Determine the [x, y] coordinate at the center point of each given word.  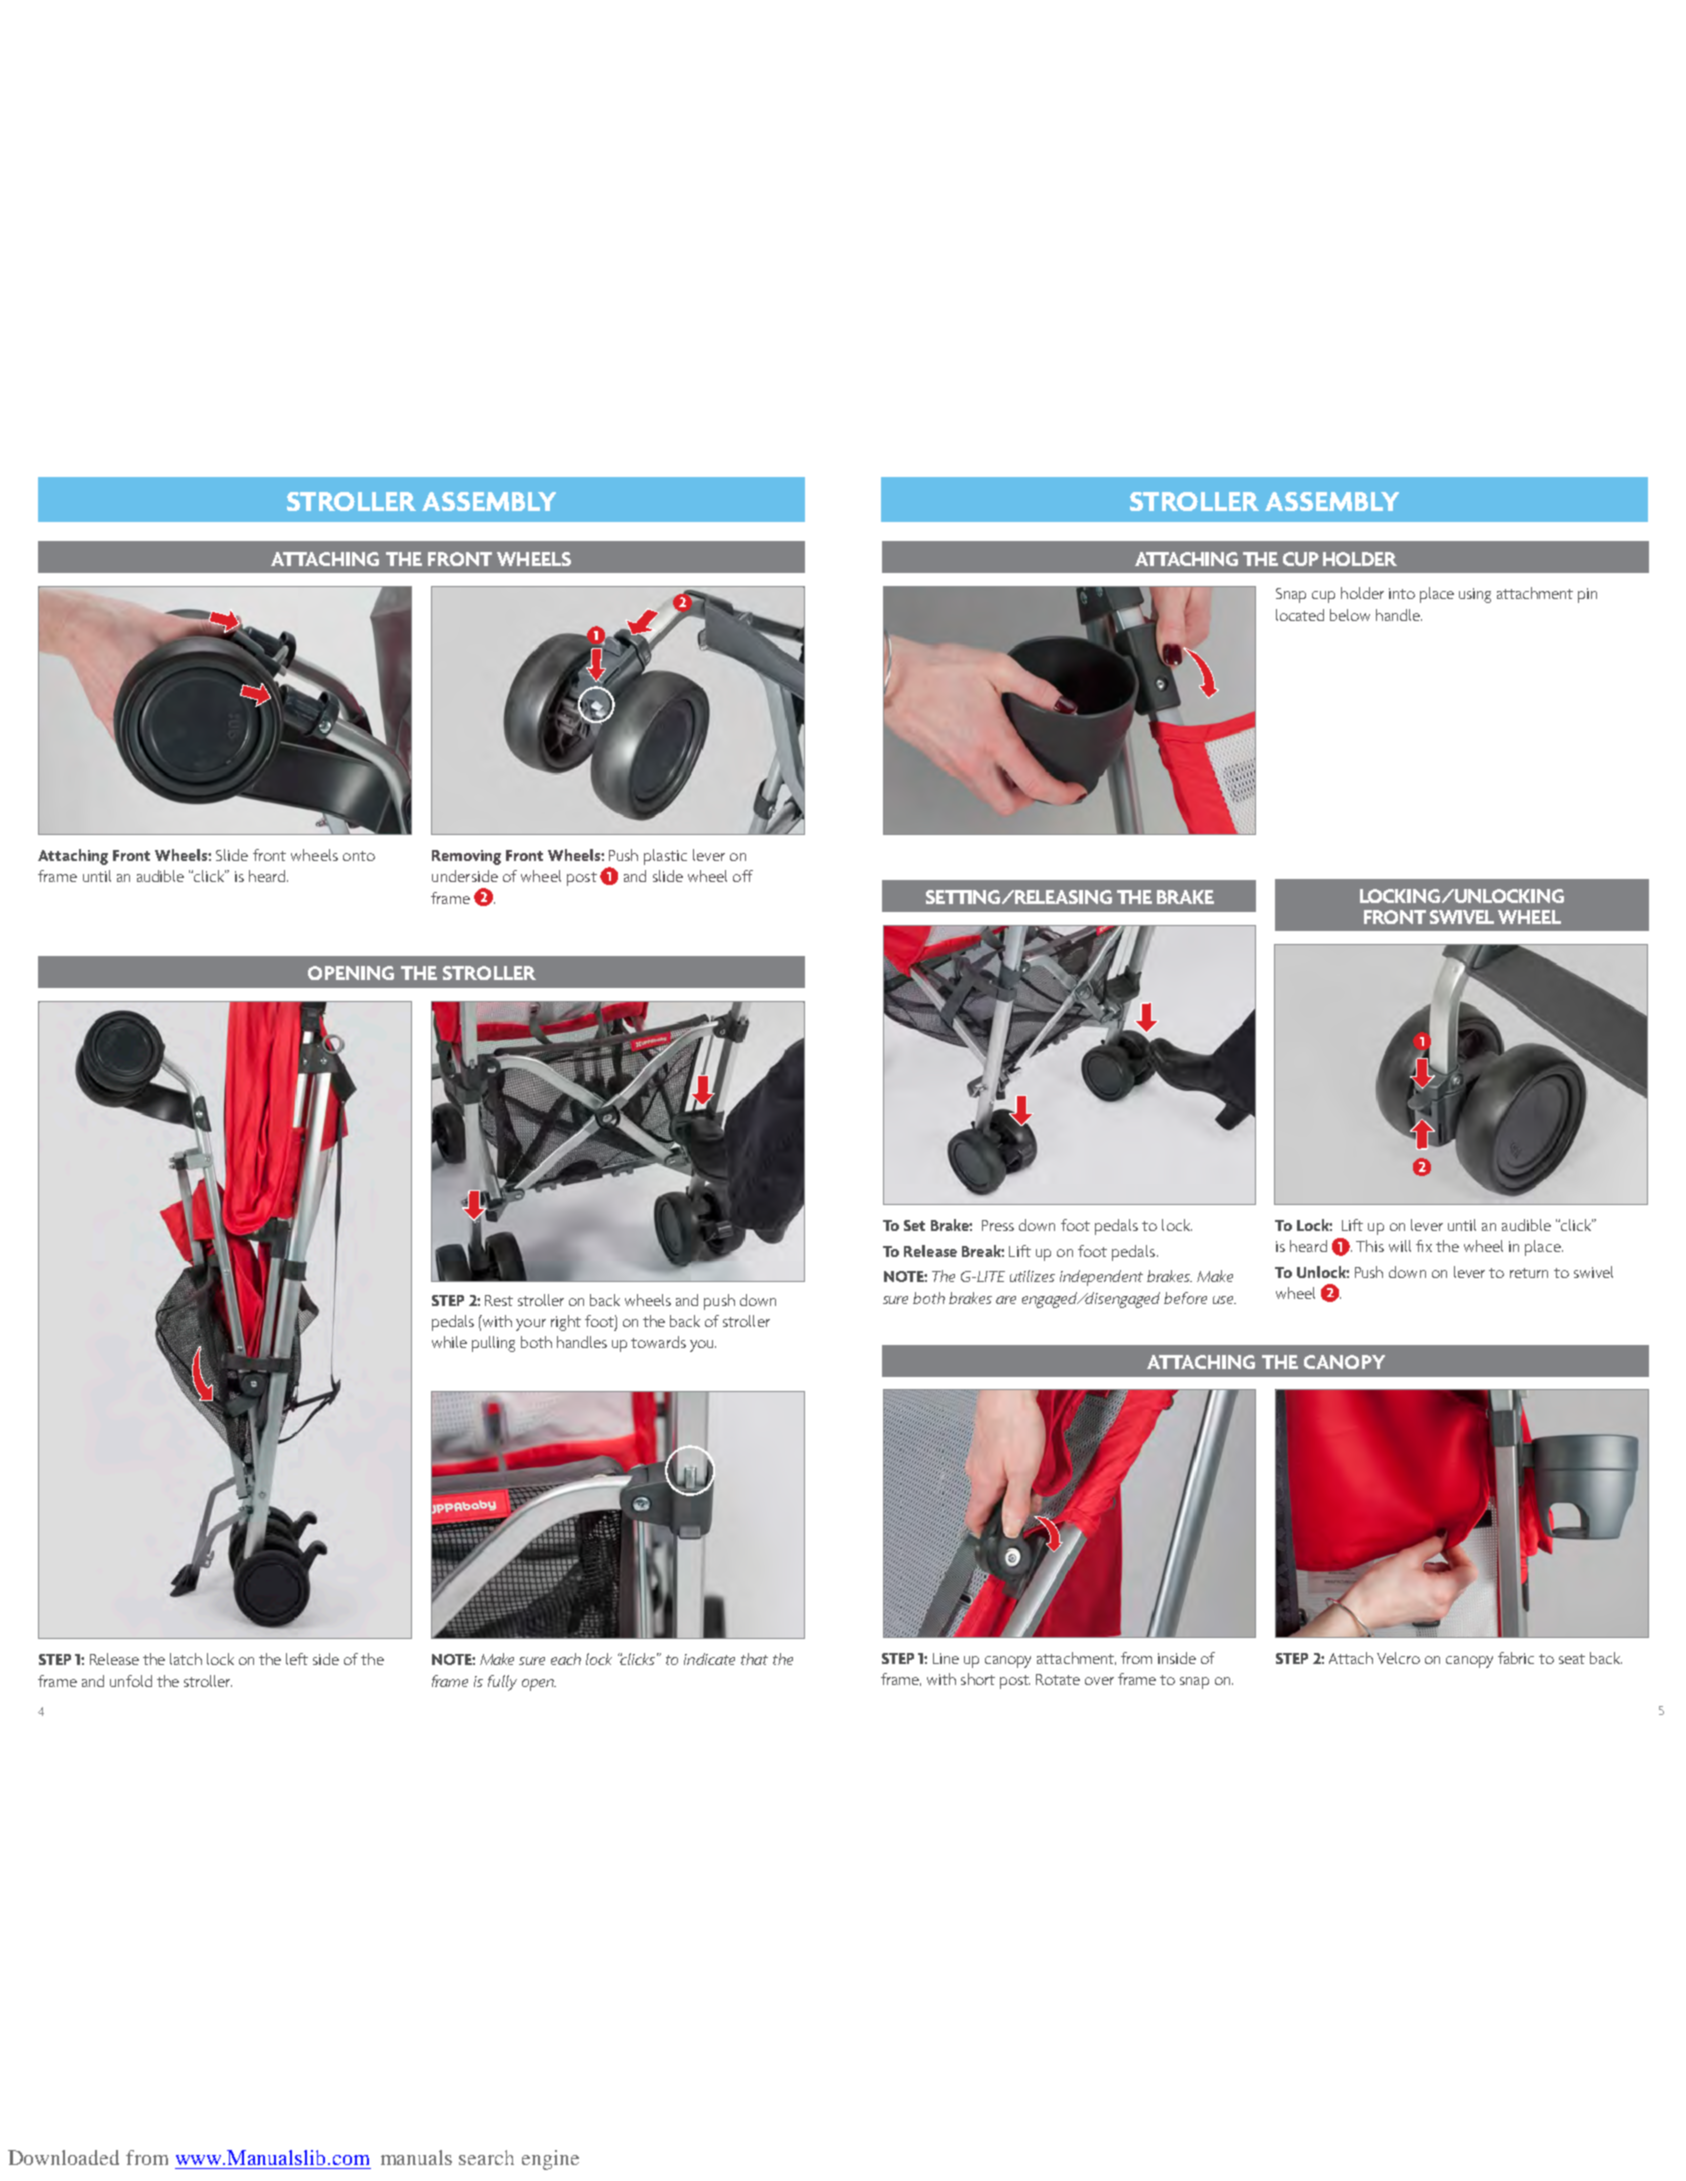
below [1350, 615]
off [743, 876]
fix [1424, 1246]
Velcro [1398, 1658]
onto [359, 856]
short [978, 1679]
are [1006, 1300]
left [297, 1659]
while [449, 1342]
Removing [466, 857]
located [1300, 615]
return [1529, 1273]
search [486, 2157]
